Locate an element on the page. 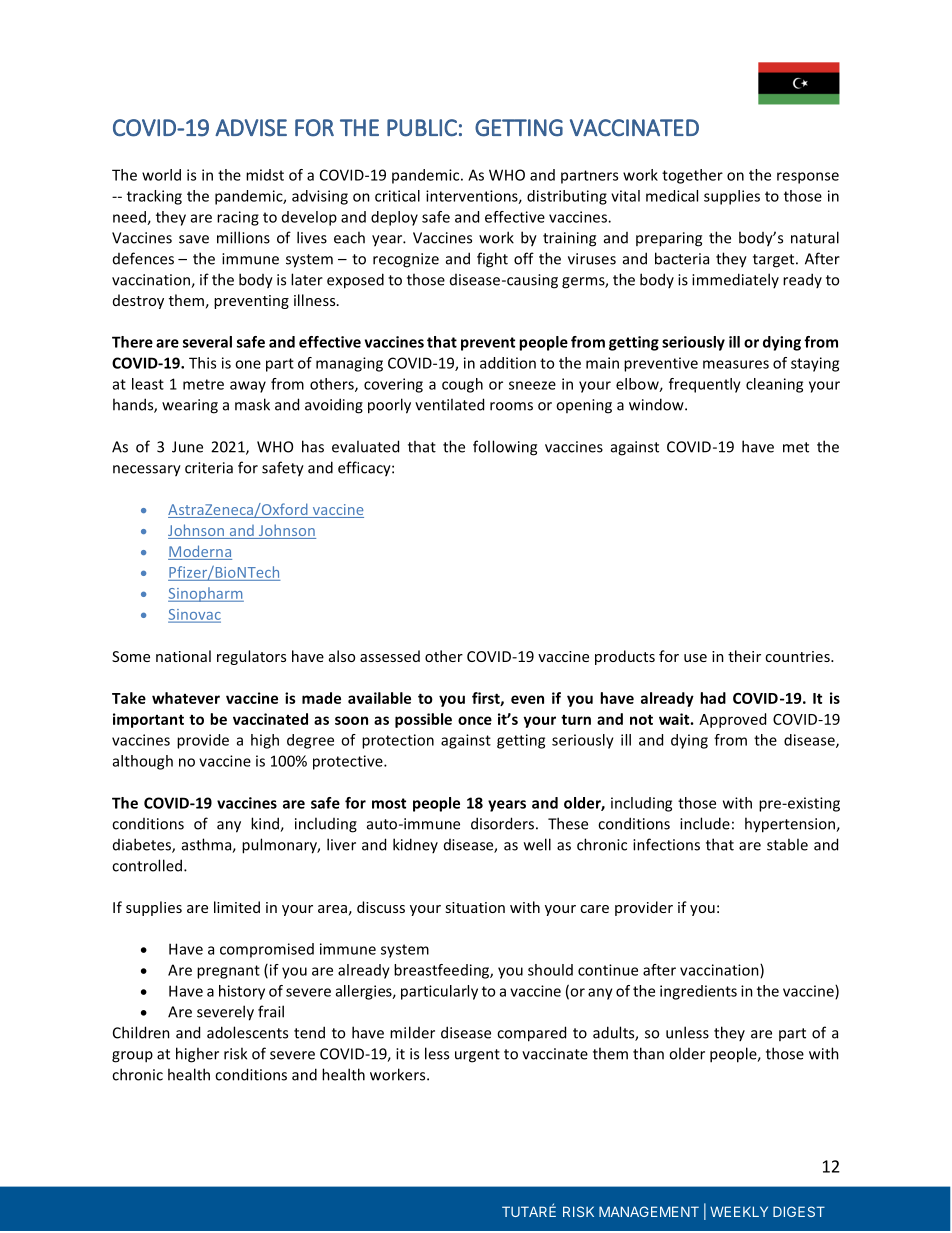  urgent is located at coordinates (477, 1056).
